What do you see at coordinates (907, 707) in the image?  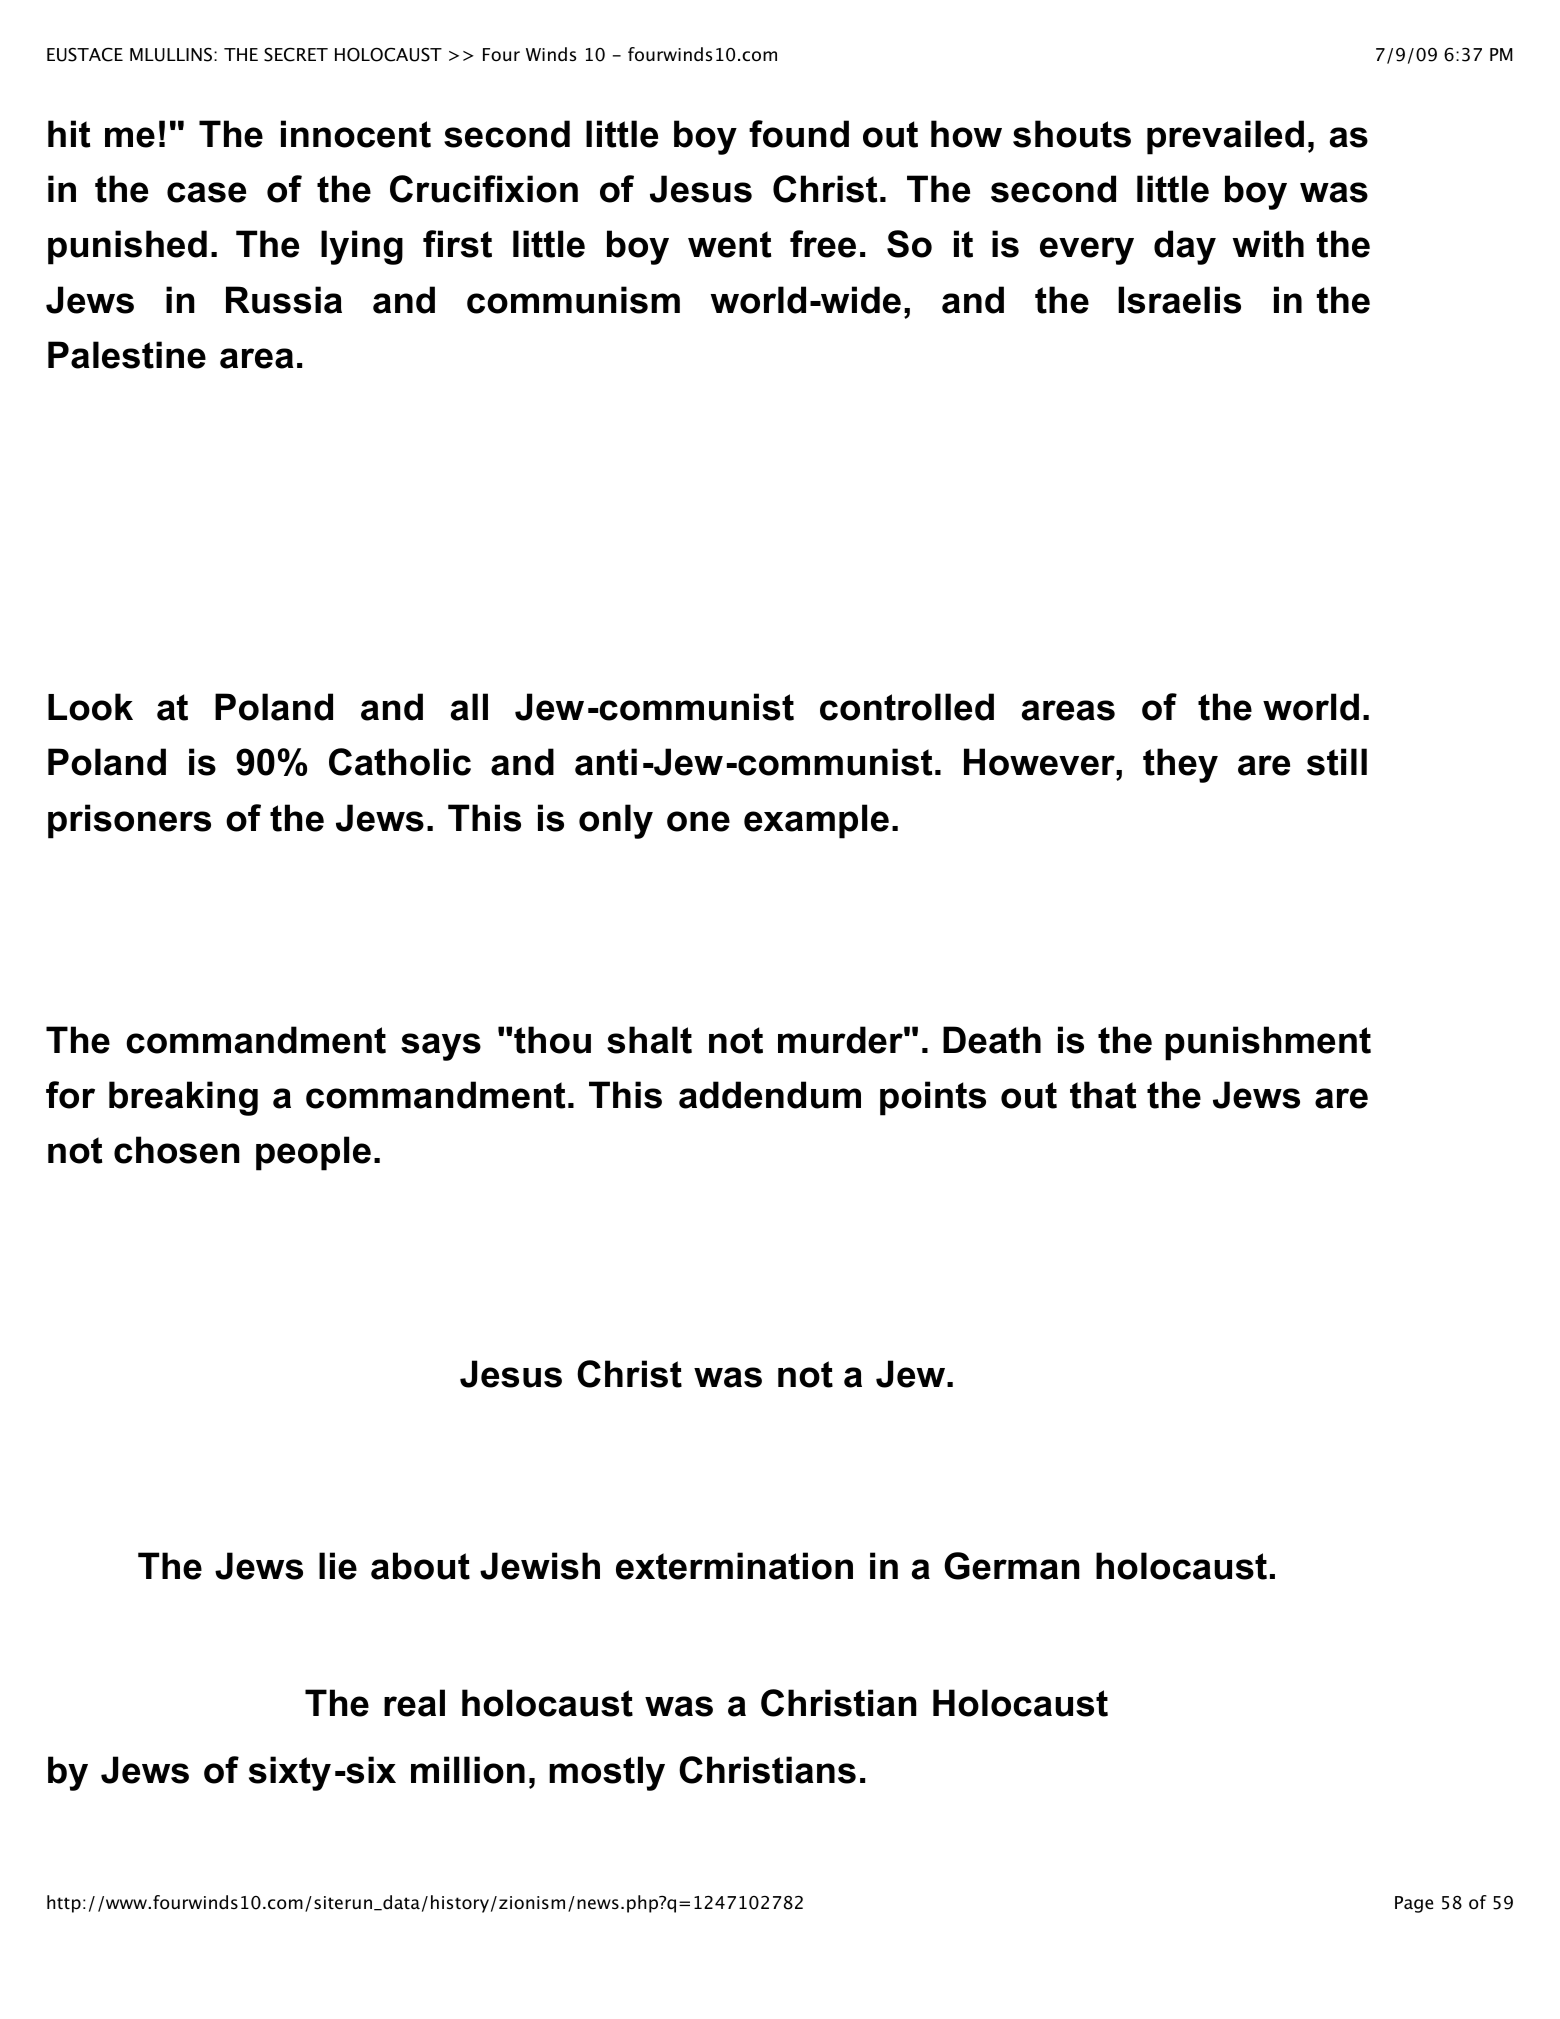 I see `controlled` at bounding box center [907, 707].
